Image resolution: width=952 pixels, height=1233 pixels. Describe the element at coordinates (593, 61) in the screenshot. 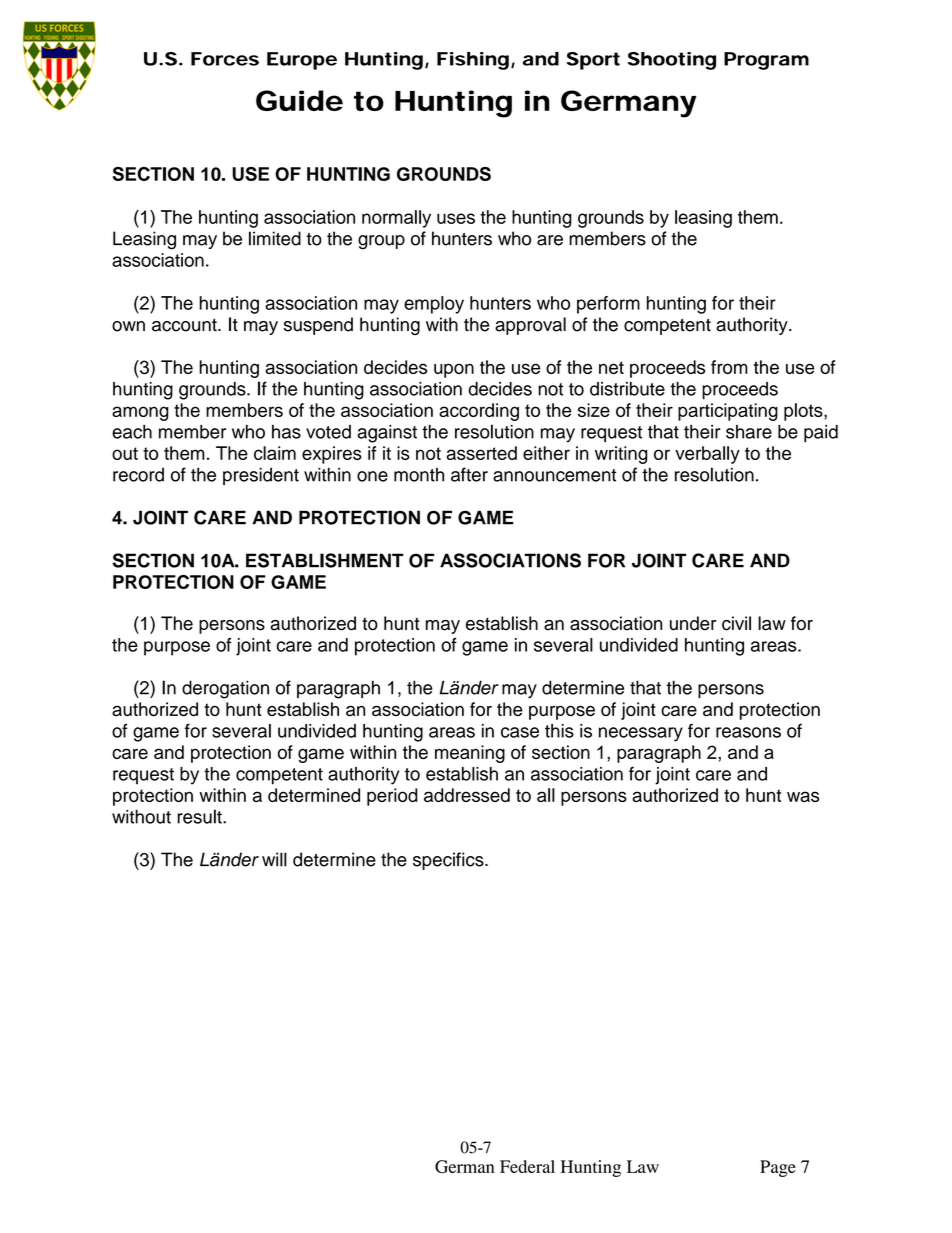

I see `Sport` at that location.
